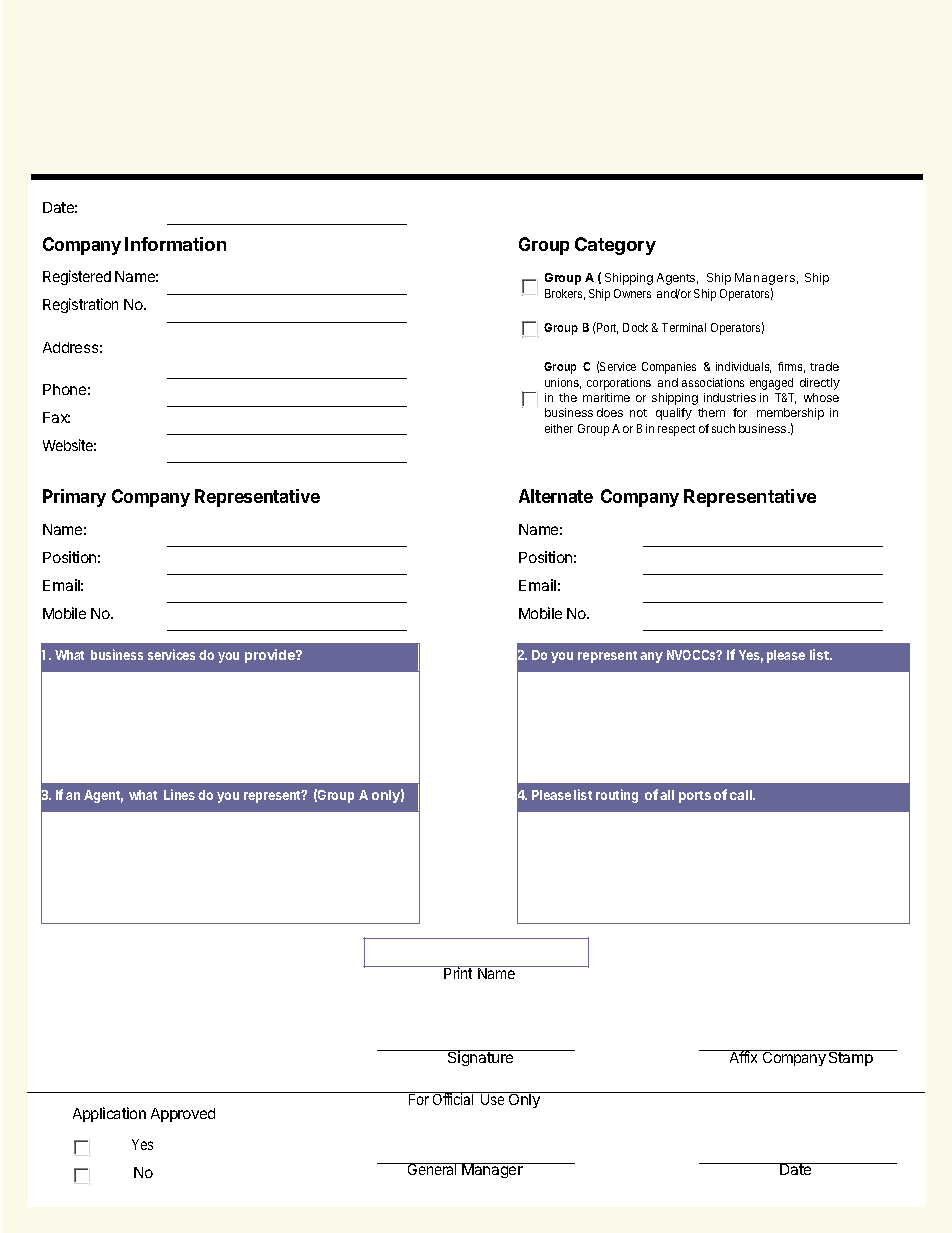 This screenshot has width=952, height=1233. Describe the element at coordinates (684, 327) in the screenshot. I see `Terminal` at that location.
